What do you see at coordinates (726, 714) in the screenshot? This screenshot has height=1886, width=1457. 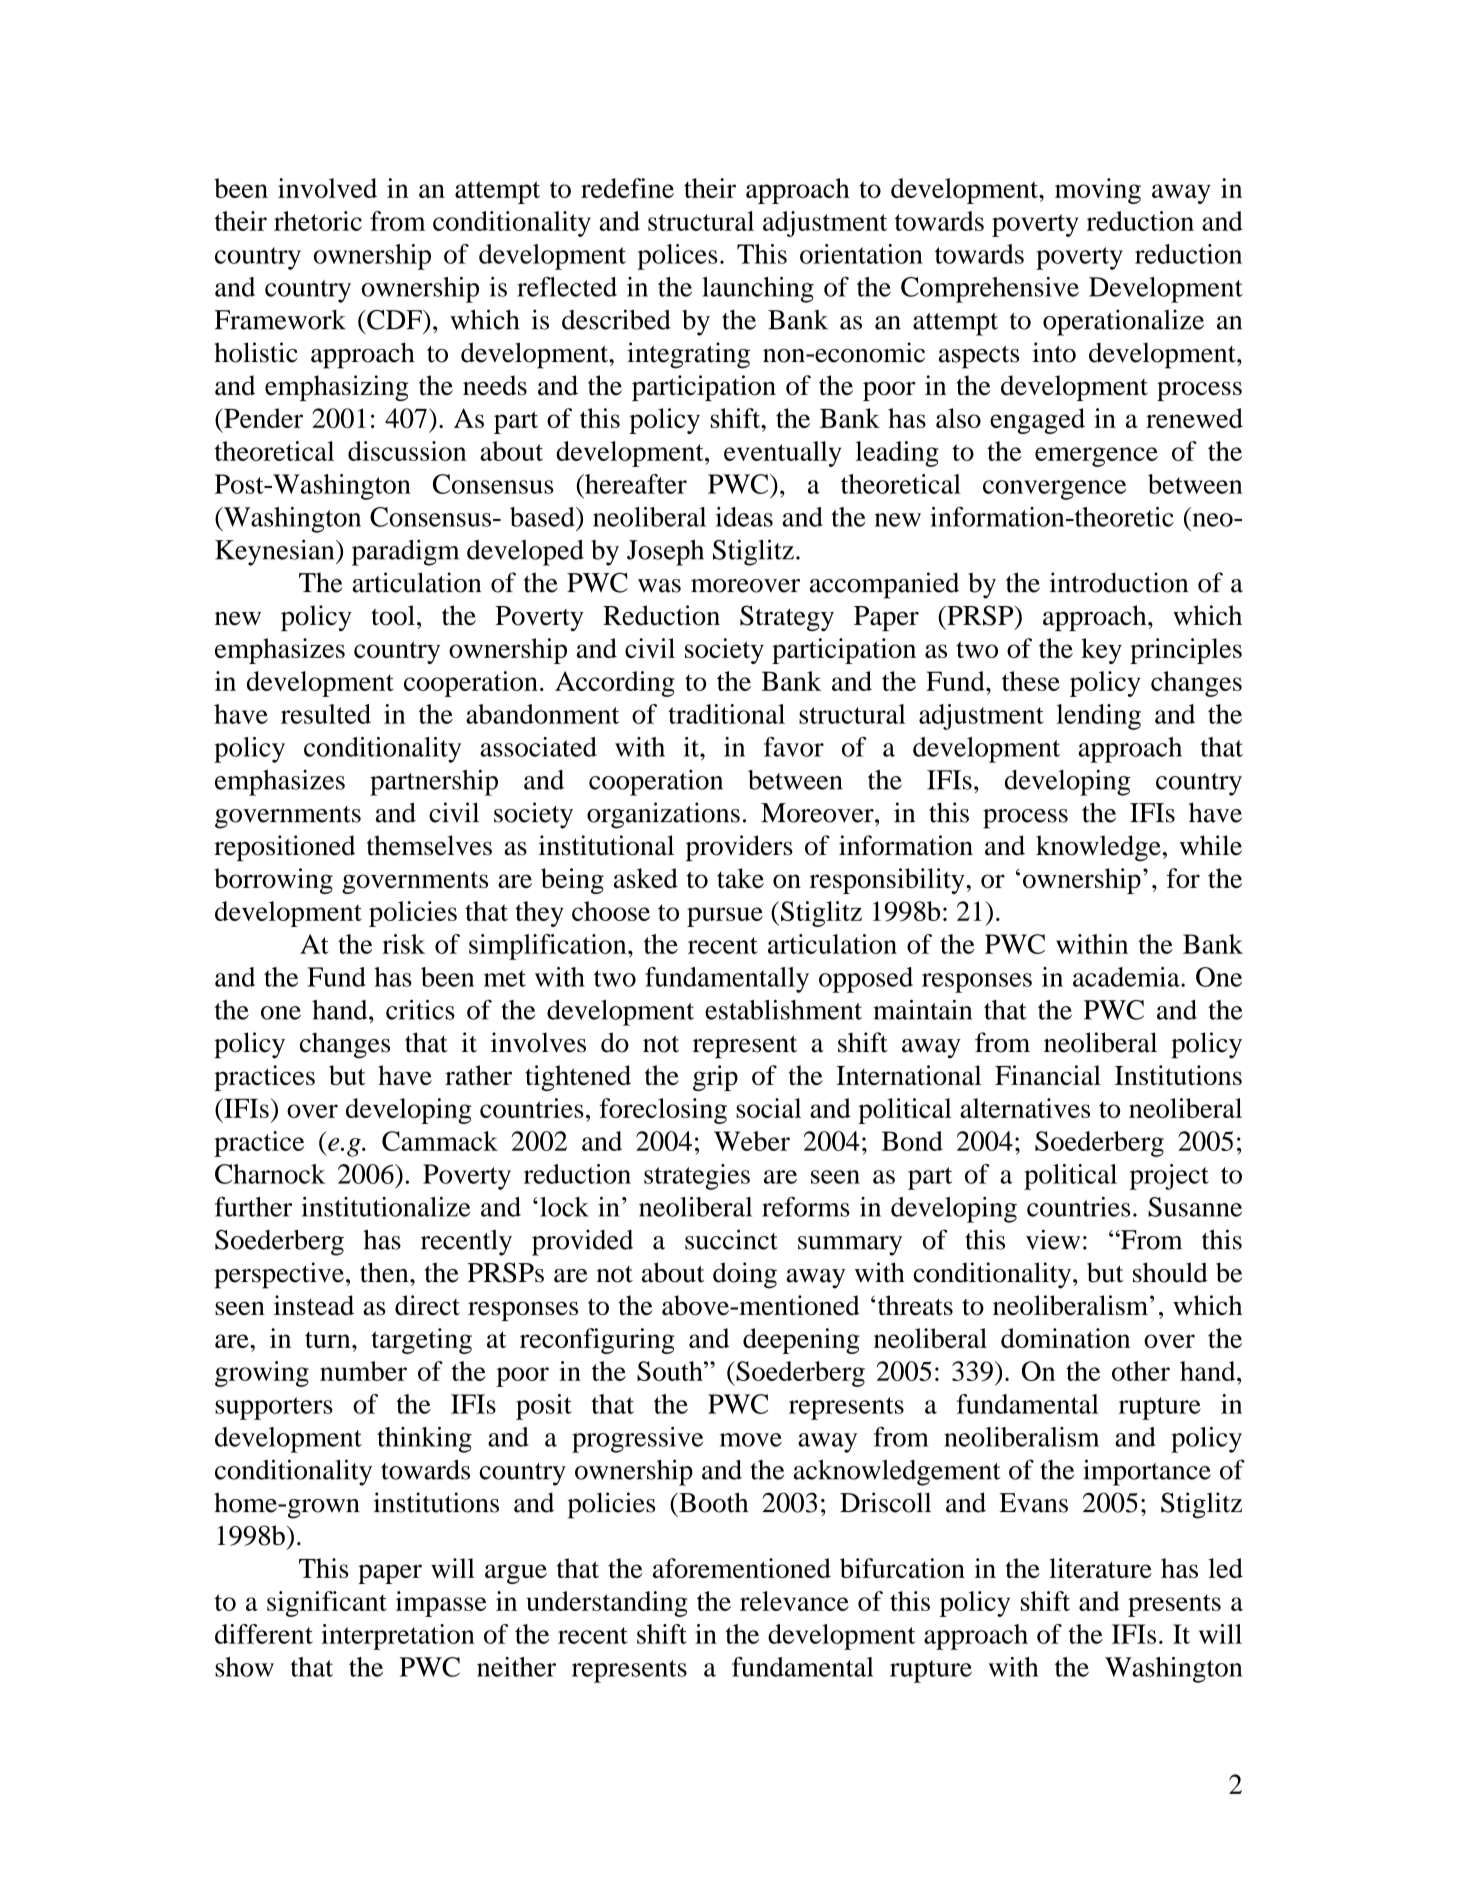 I see `traditional` at bounding box center [726, 714].
